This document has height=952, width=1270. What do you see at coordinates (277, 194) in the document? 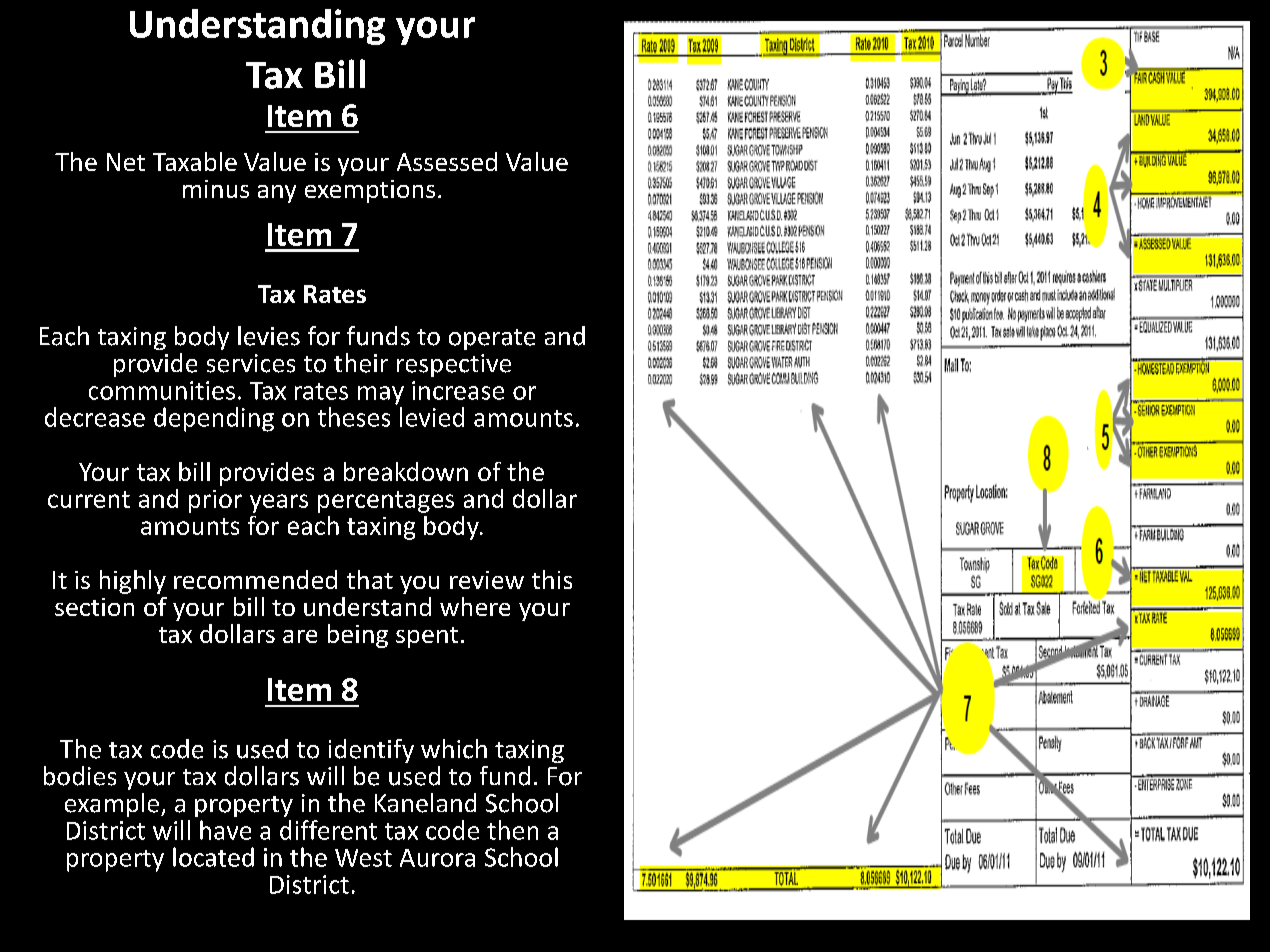
I see `any` at bounding box center [277, 194].
